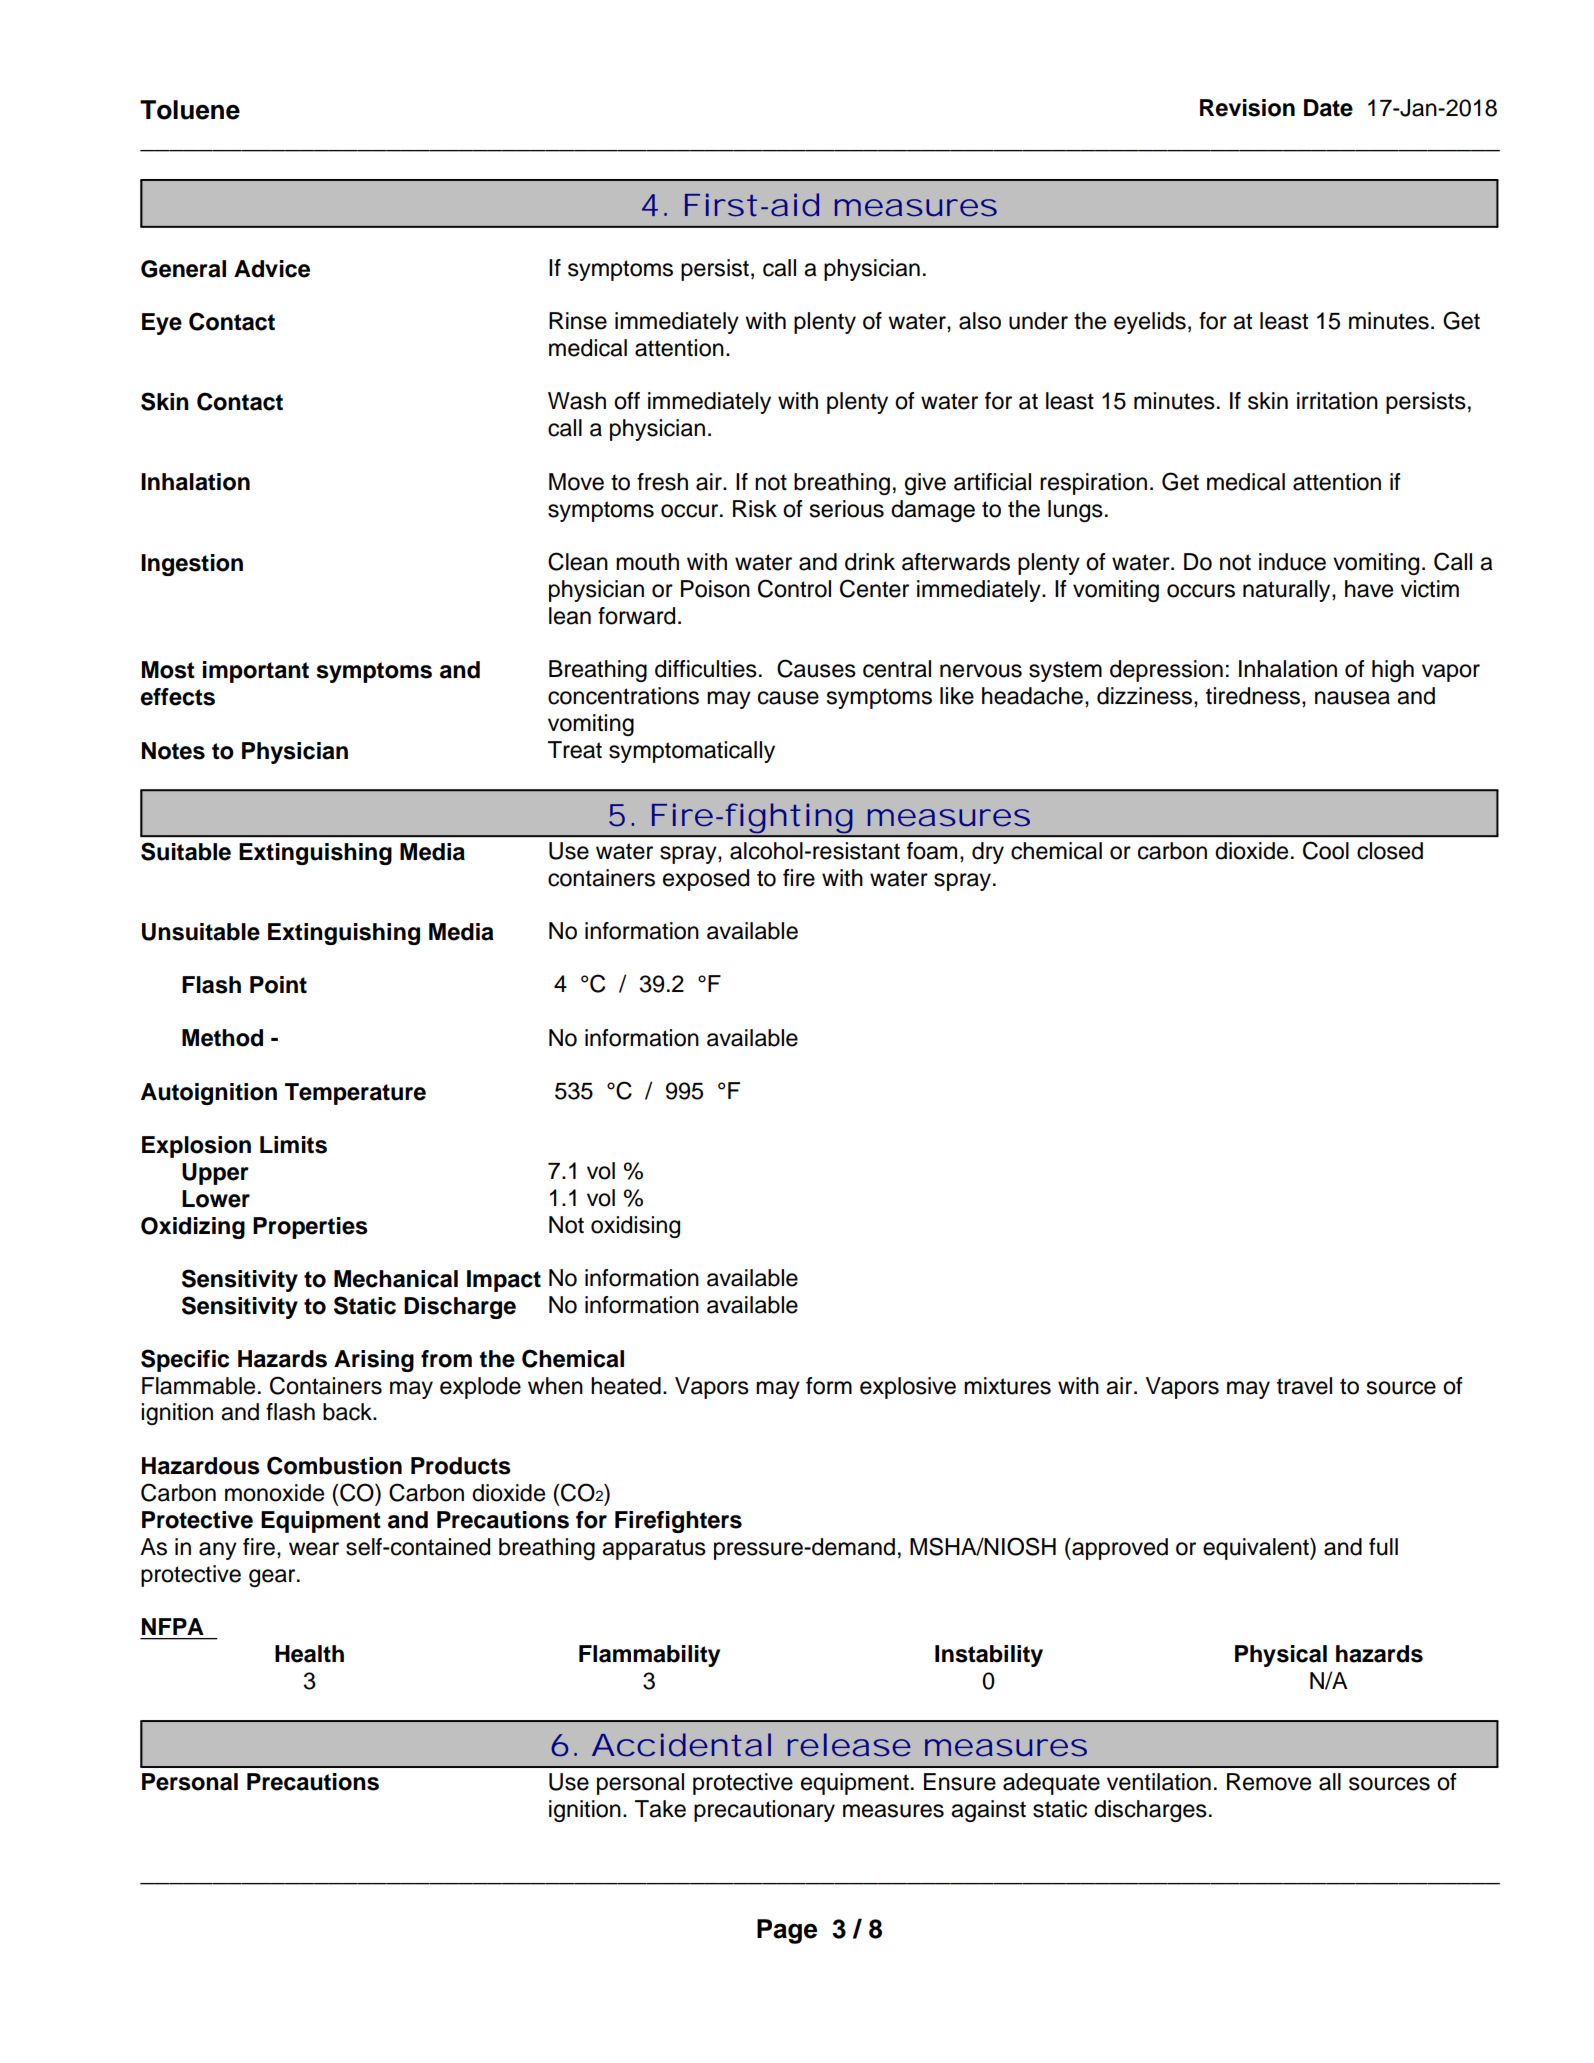 This image has height=2063, width=1594. Describe the element at coordinates (1254, 696) in the image. I see `tiredness` at that location.
